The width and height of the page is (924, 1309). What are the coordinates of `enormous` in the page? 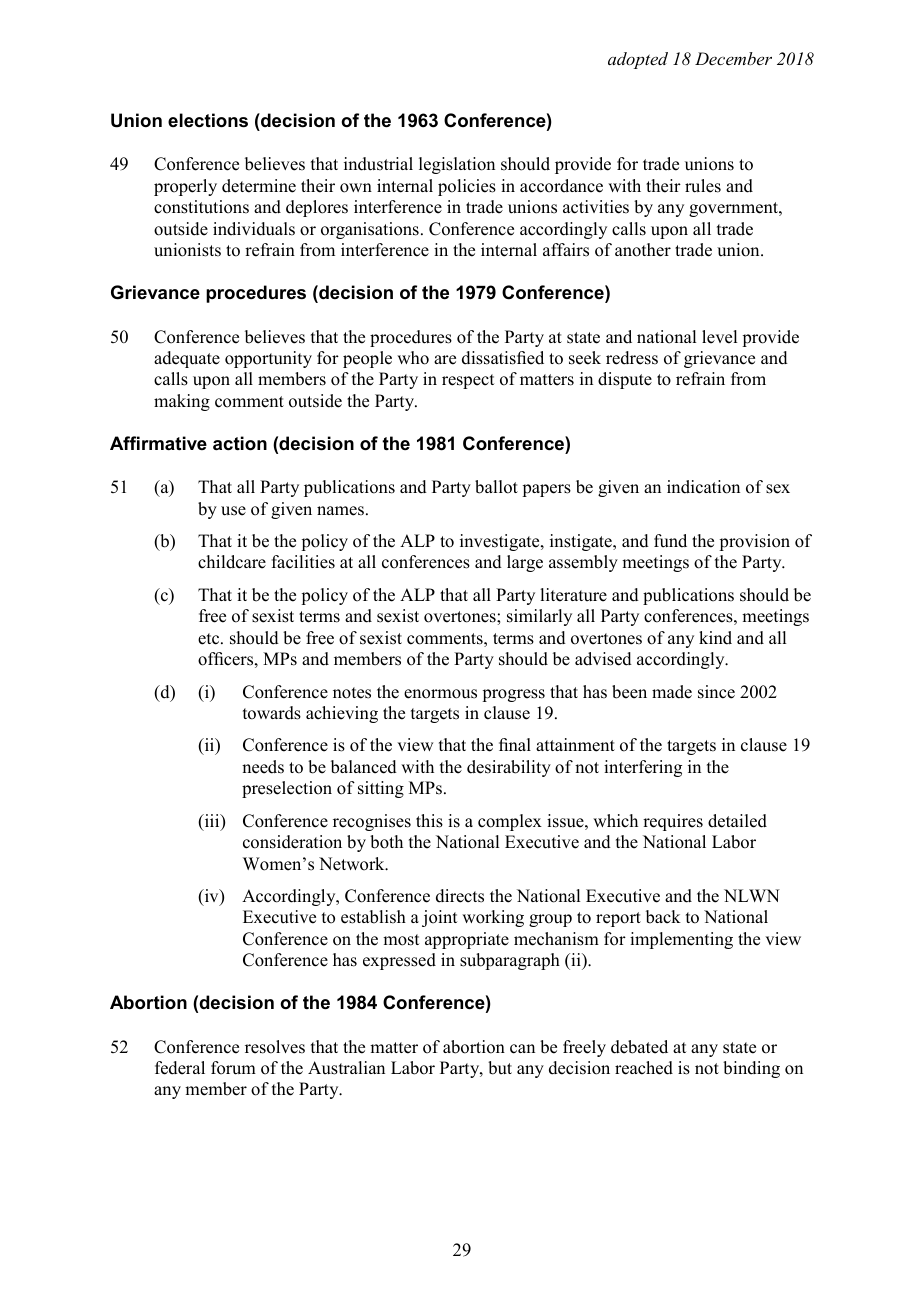 It's located at (440, 694).
